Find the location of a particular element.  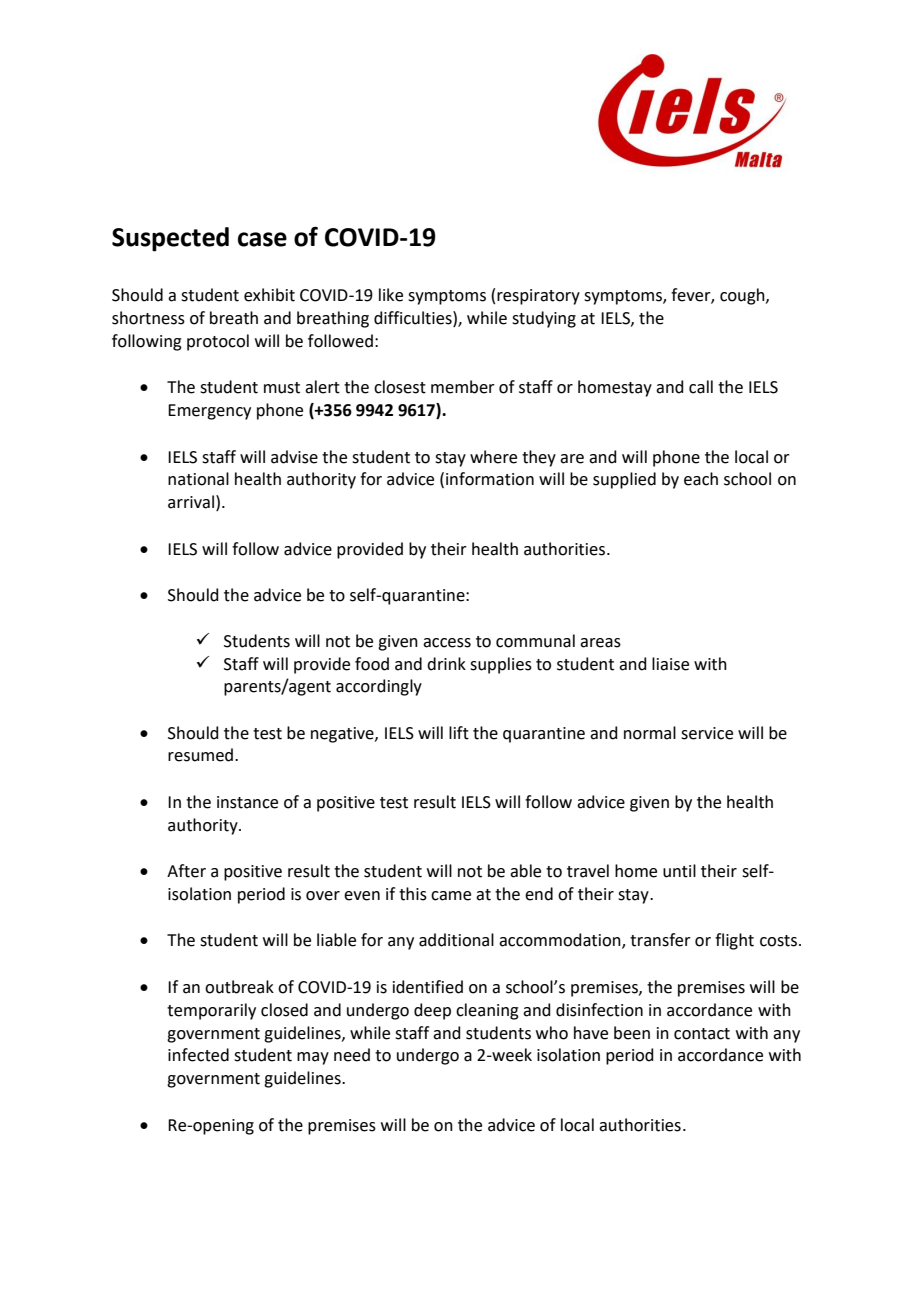

case is located at coordinates (262, 239).
